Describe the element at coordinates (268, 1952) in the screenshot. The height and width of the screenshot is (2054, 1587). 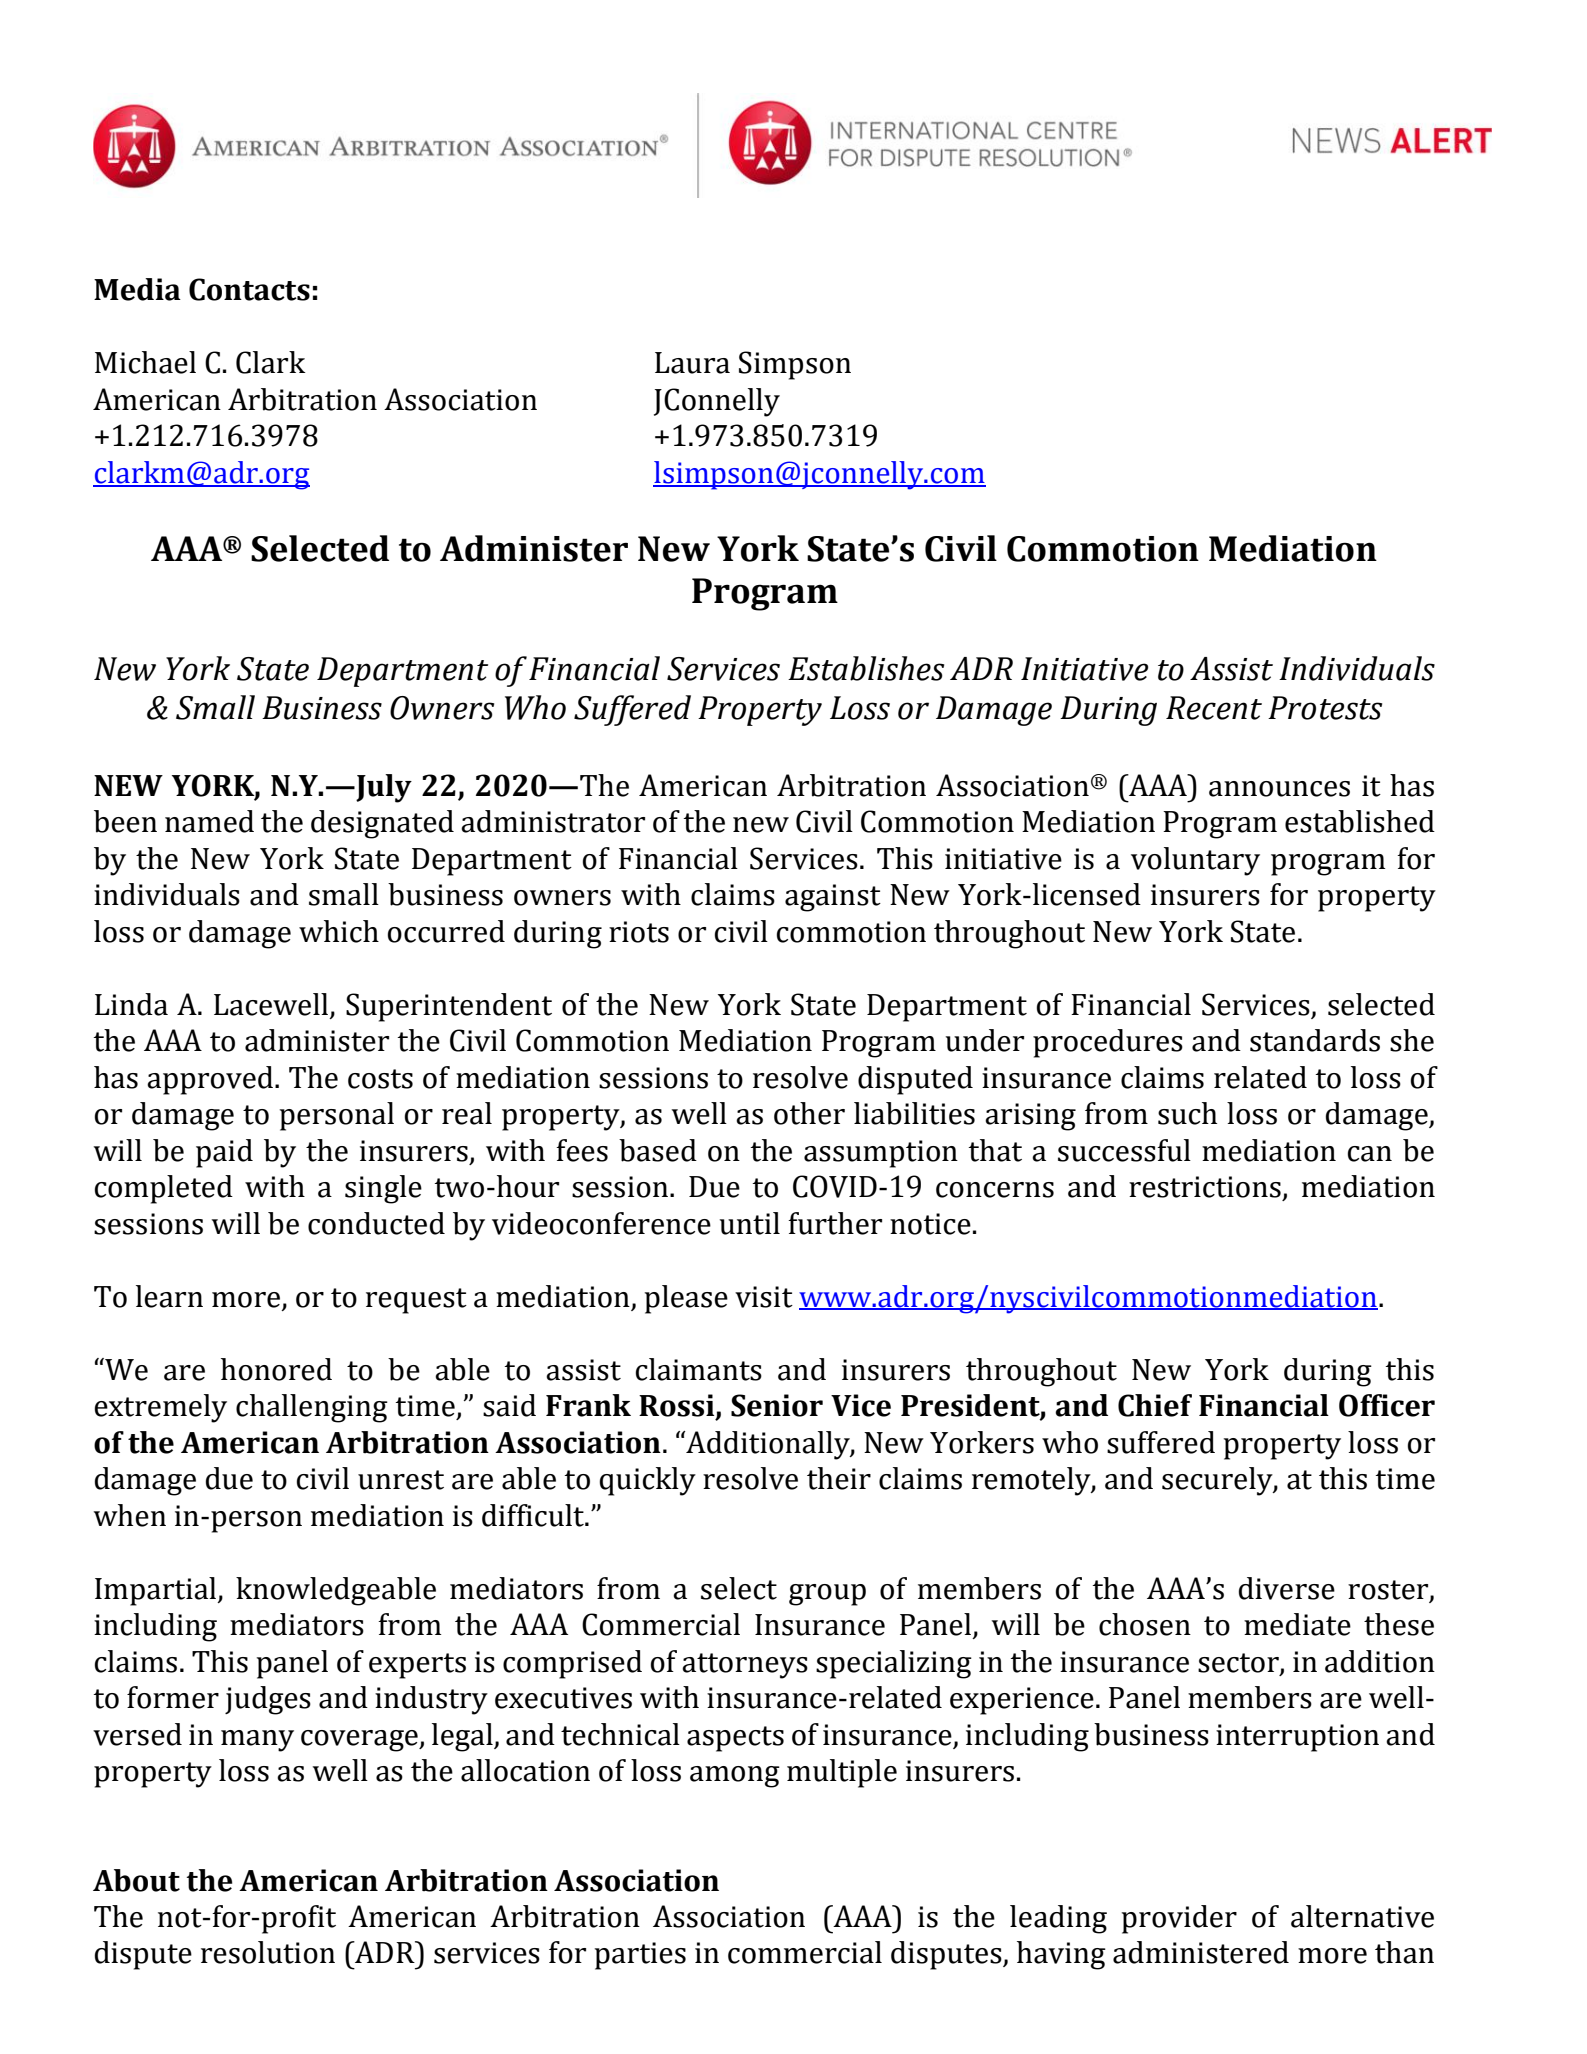
I see `resolution` at that location.
